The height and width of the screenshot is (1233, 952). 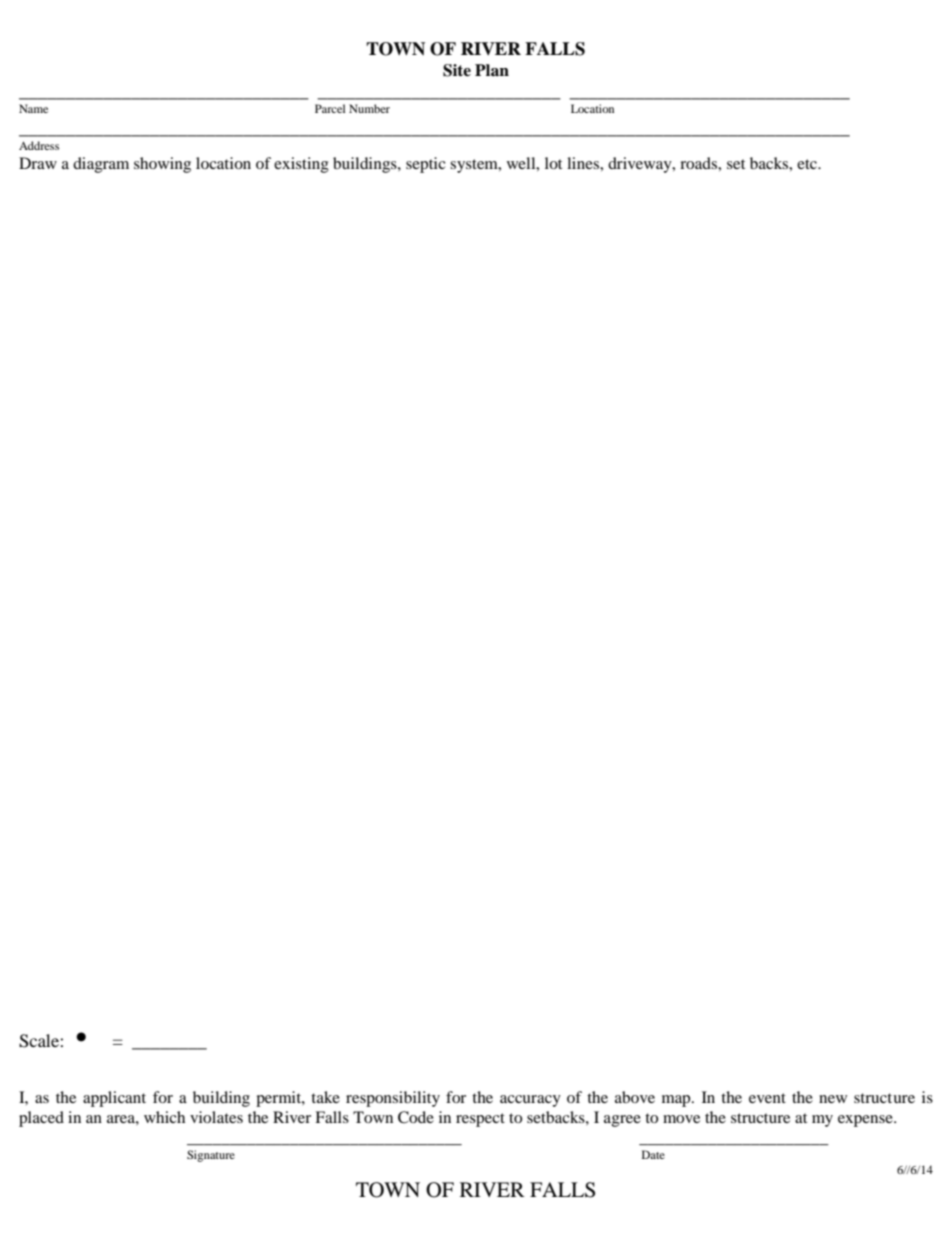 I want to click on etc, so click(x=808, y=164).
